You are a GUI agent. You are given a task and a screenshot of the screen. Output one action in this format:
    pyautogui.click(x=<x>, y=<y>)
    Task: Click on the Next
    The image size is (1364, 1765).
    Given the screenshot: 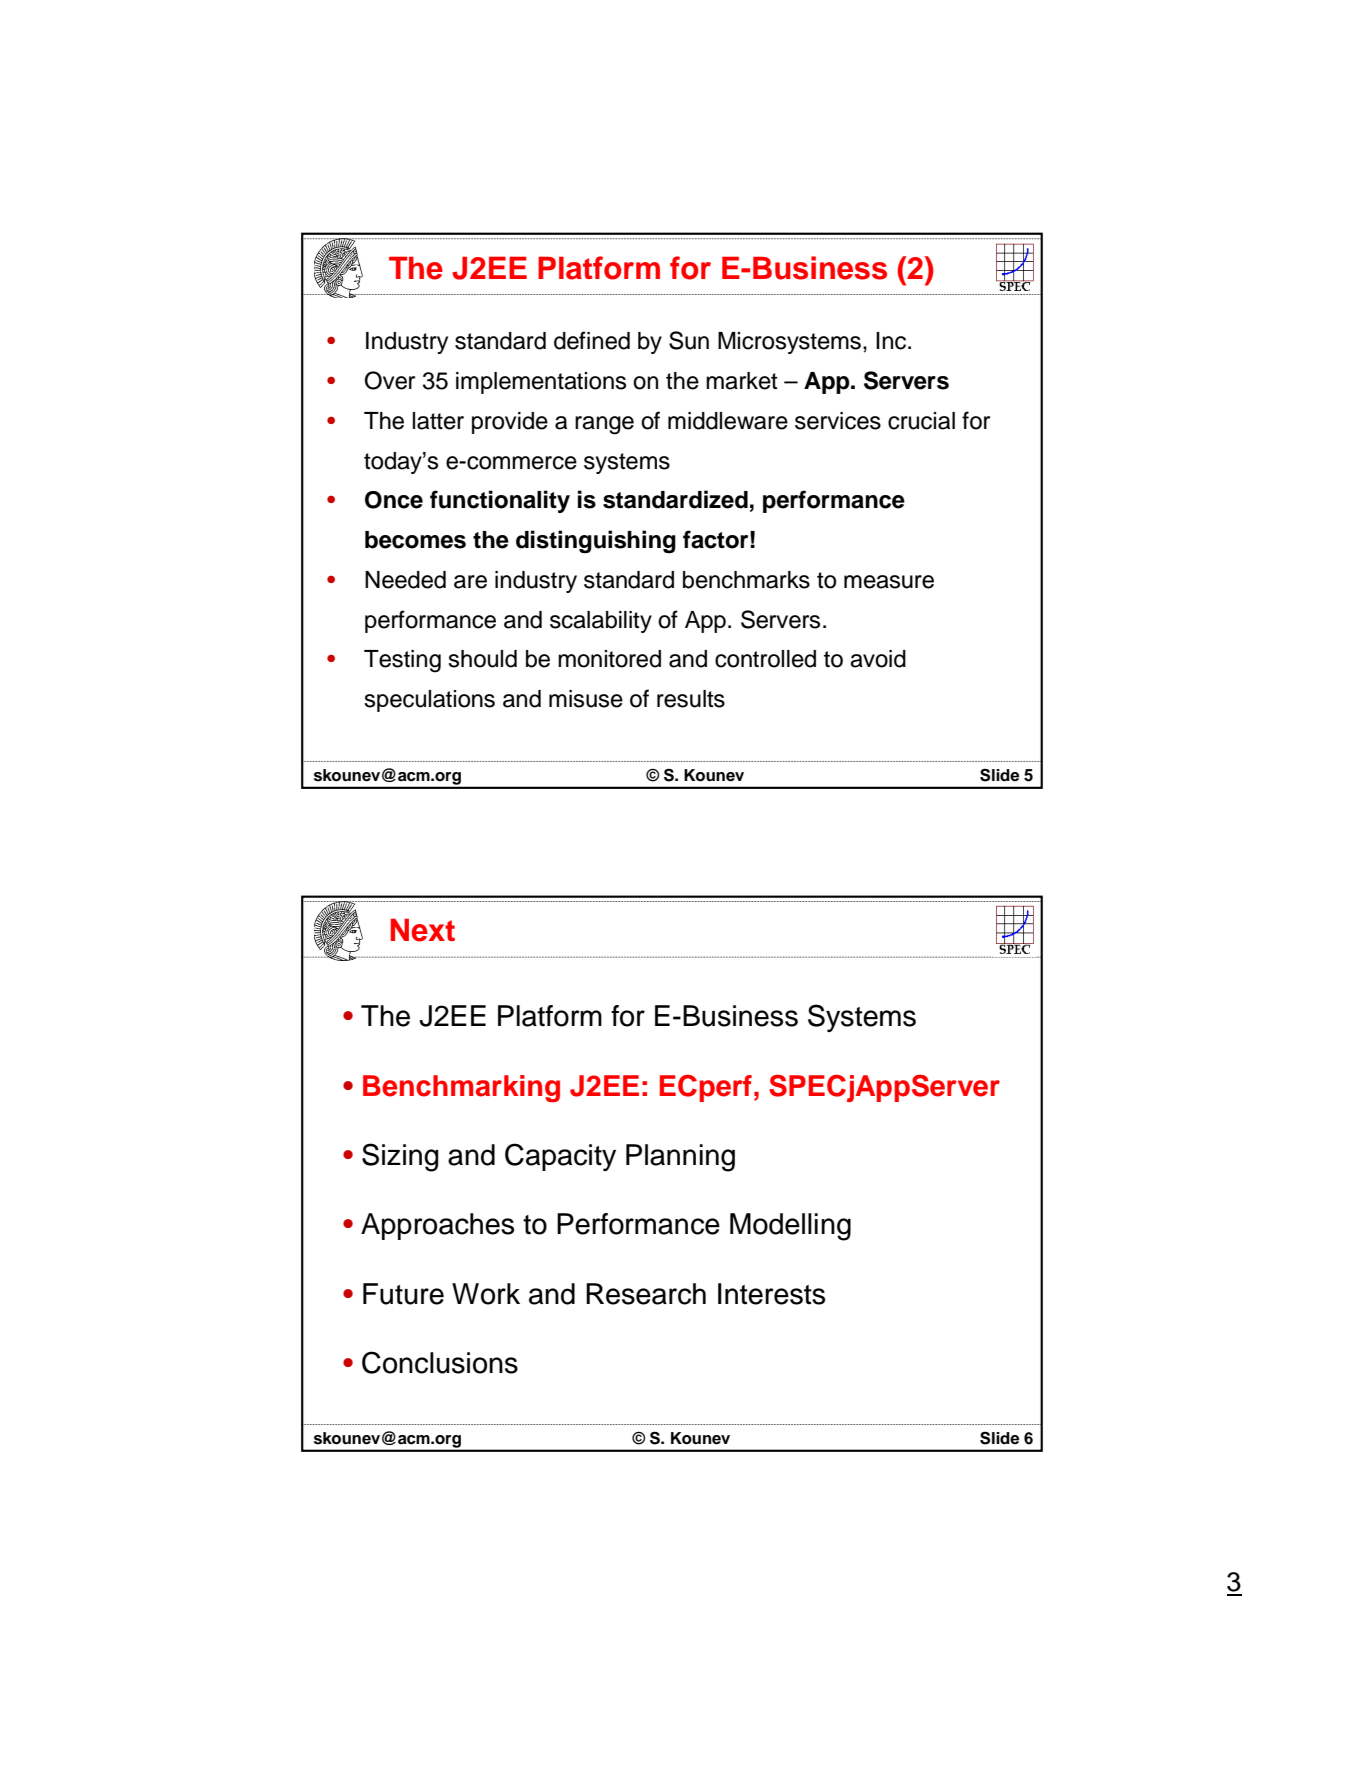 What is the action you would take?
    pyautogui.click(x=423, y=930)
